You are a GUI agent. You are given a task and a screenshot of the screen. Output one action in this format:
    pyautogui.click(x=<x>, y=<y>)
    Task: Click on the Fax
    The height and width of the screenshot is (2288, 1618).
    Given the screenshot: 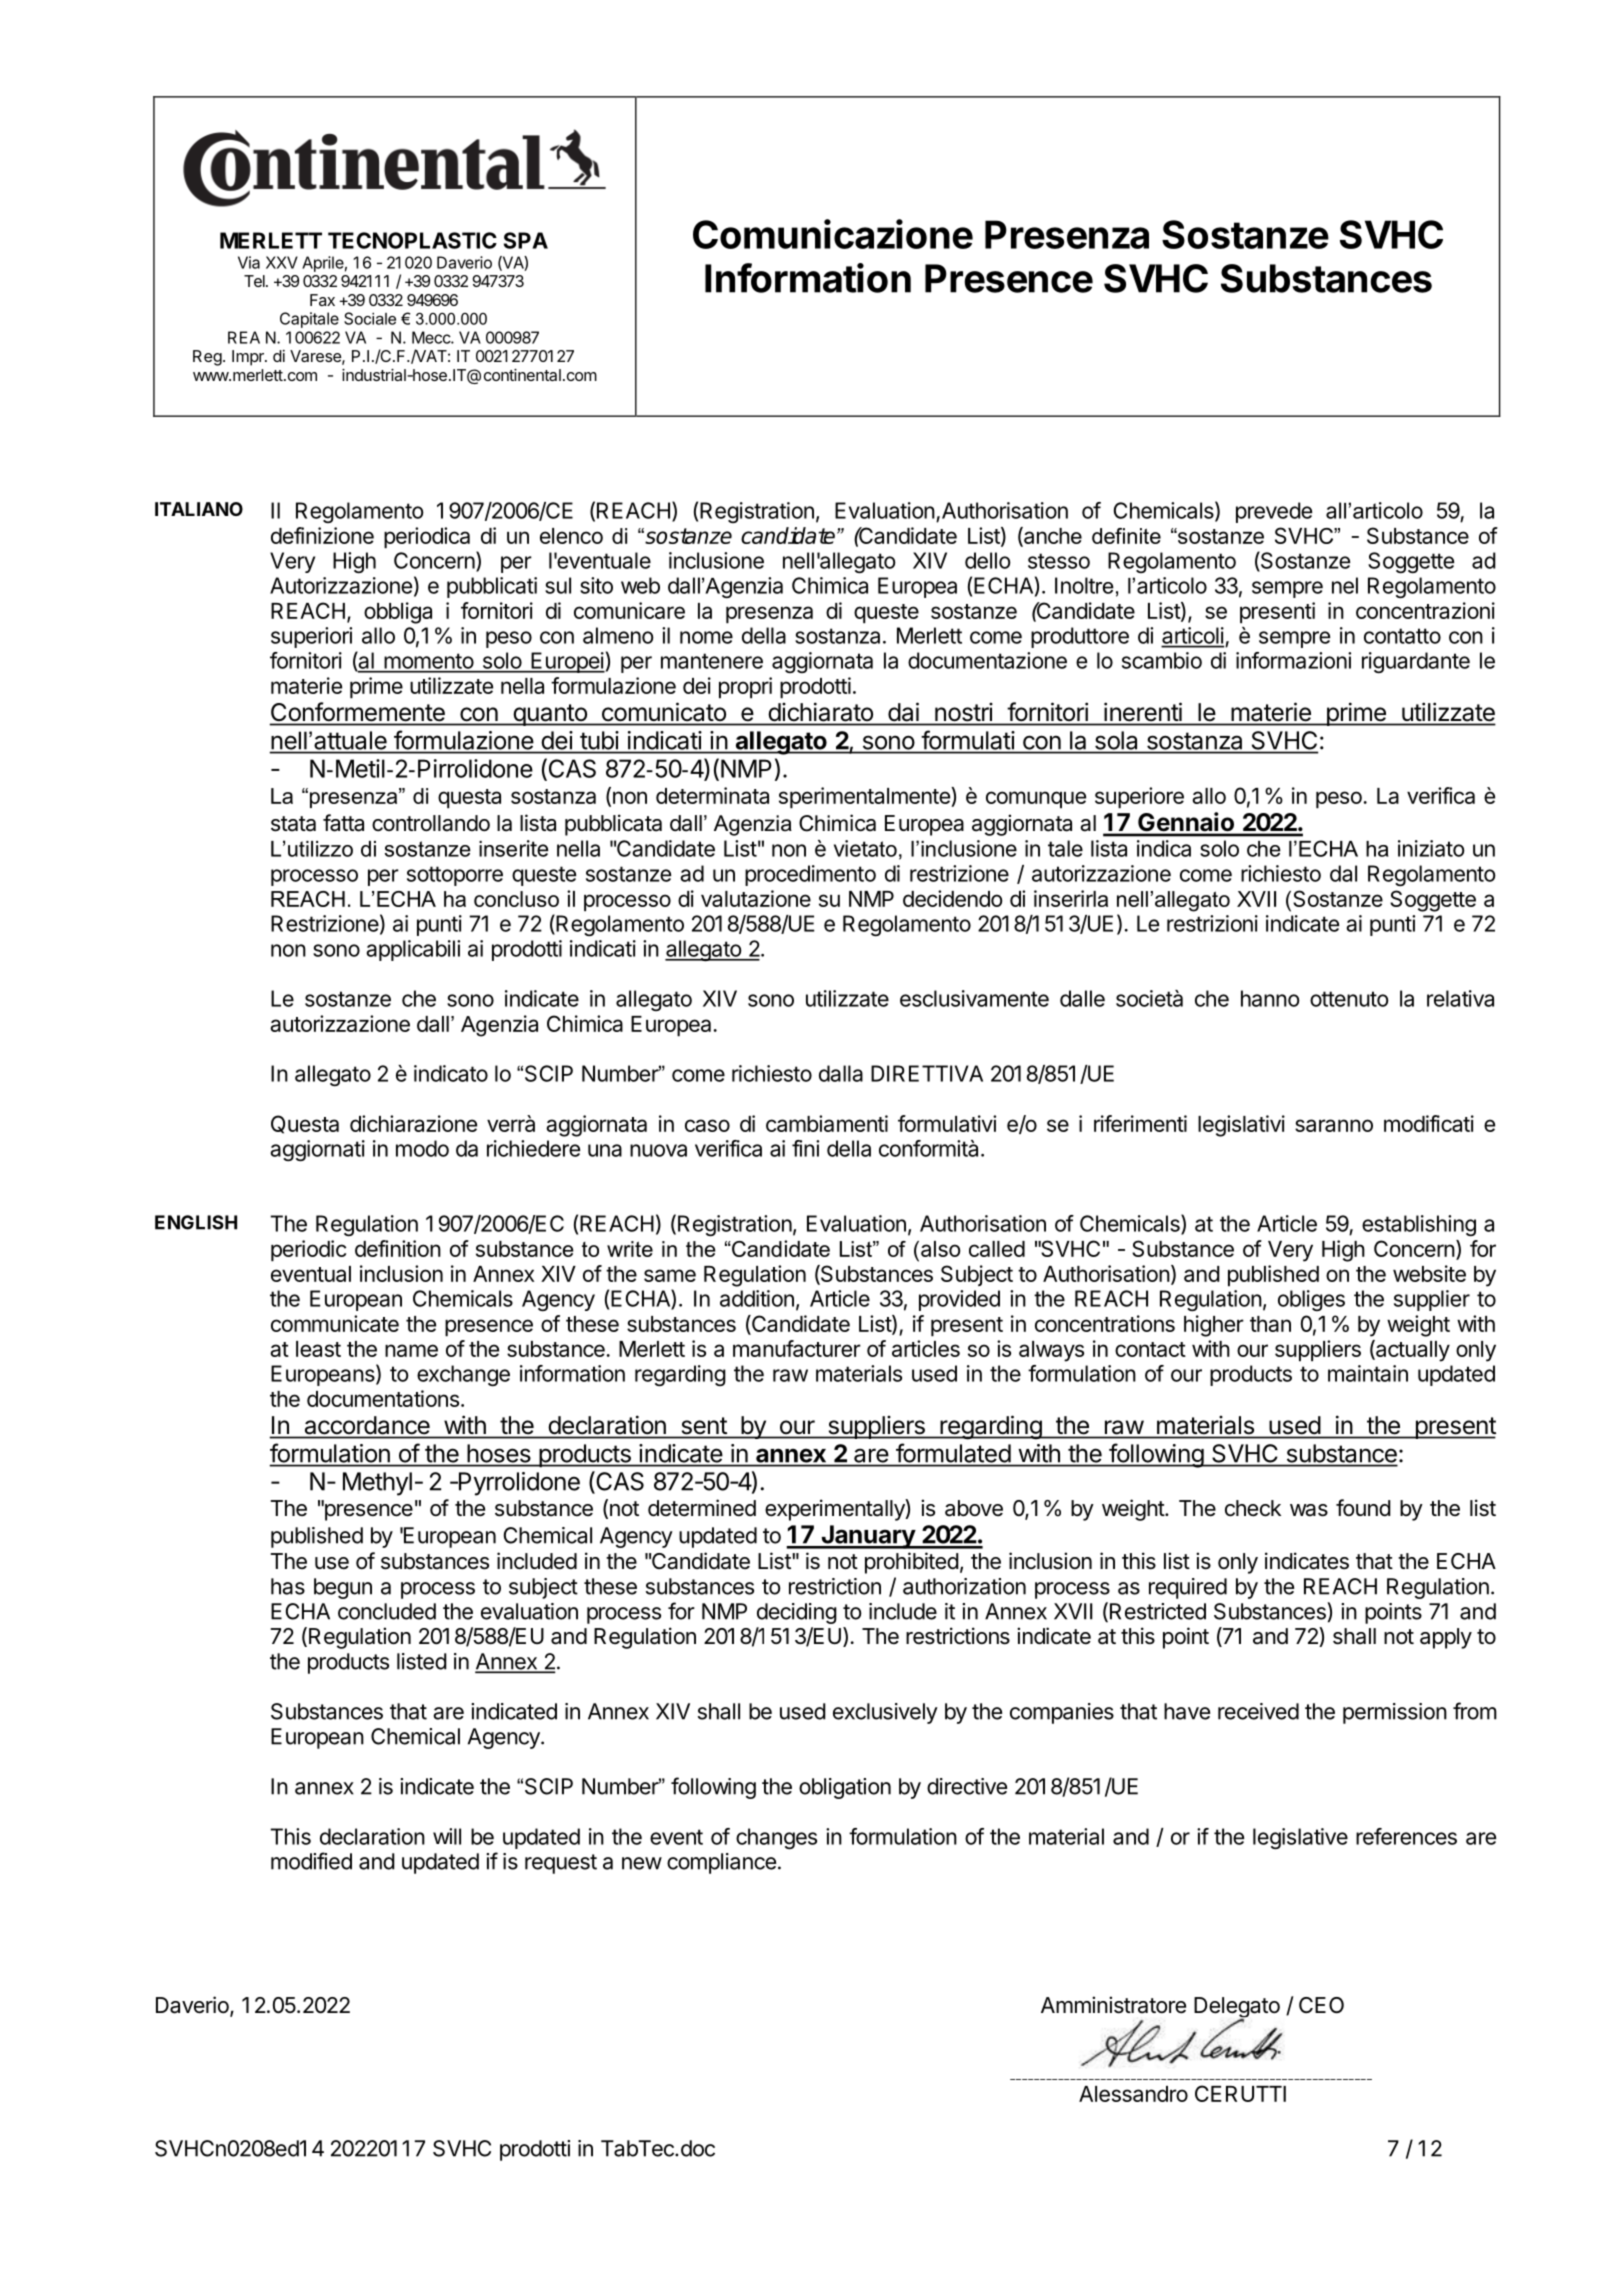 What is the action you would take?
    pyautogui.click(x=322, y=300)
